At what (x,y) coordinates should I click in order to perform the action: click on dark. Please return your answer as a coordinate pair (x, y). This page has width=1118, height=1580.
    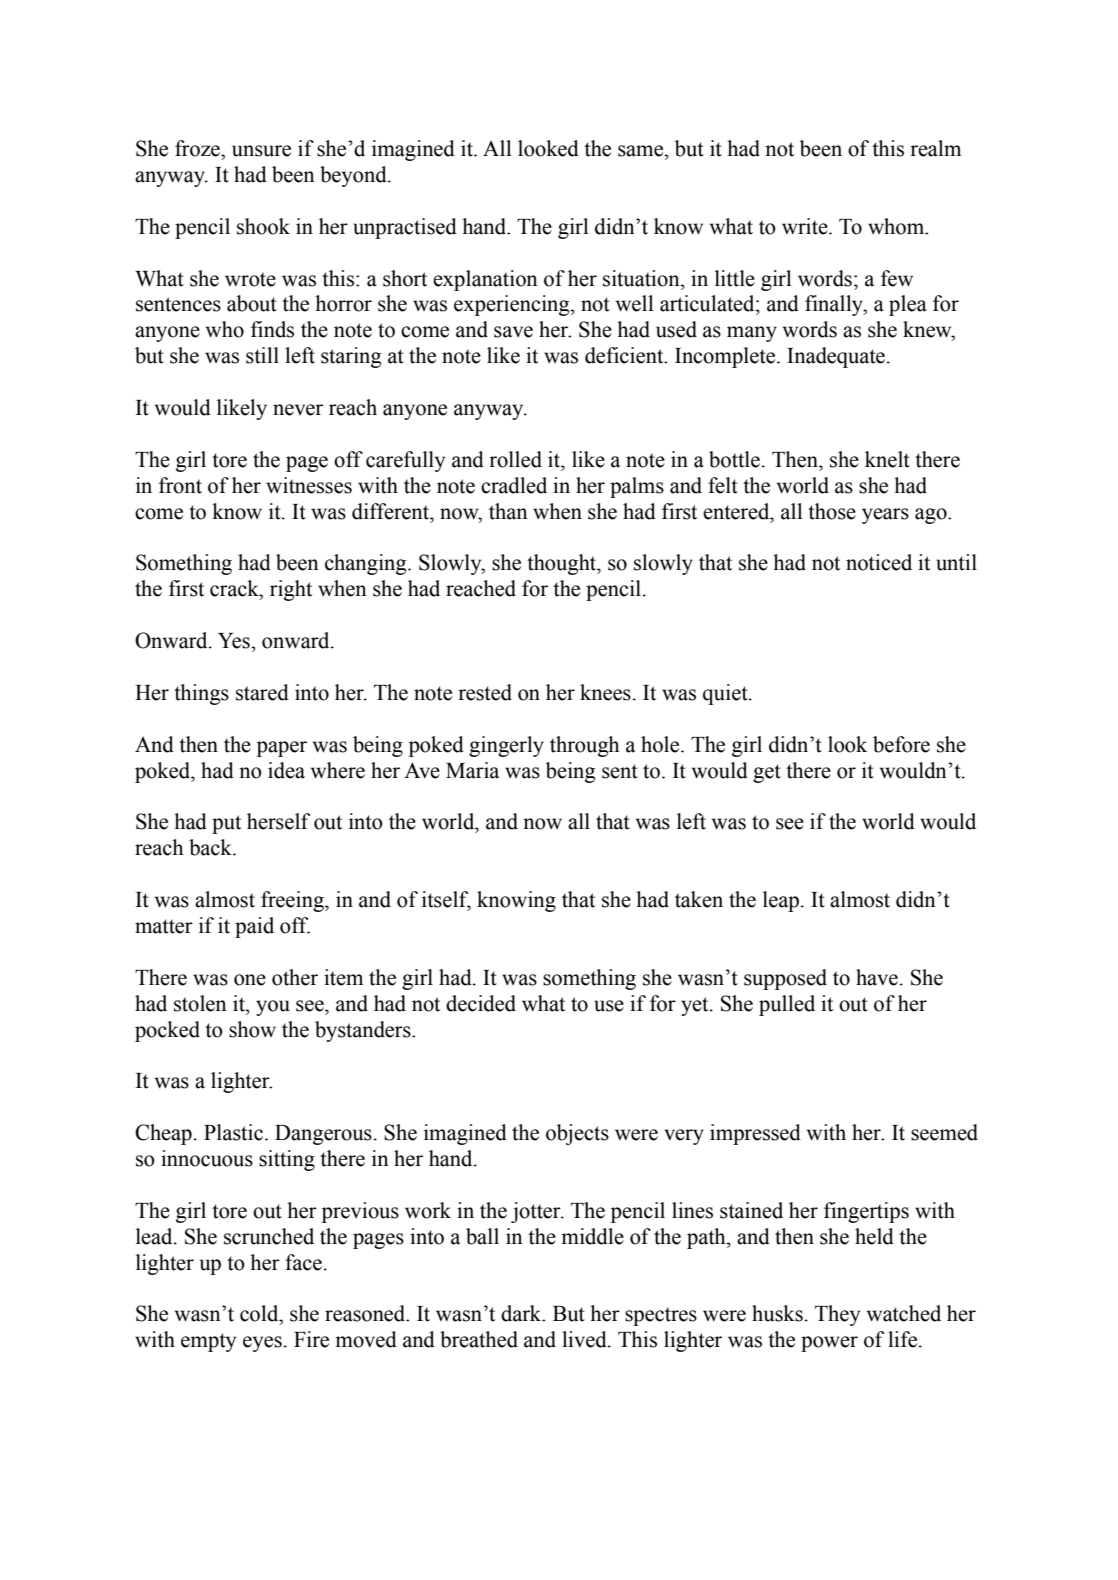
    Looking at the image, I should click on (522, 1313).
